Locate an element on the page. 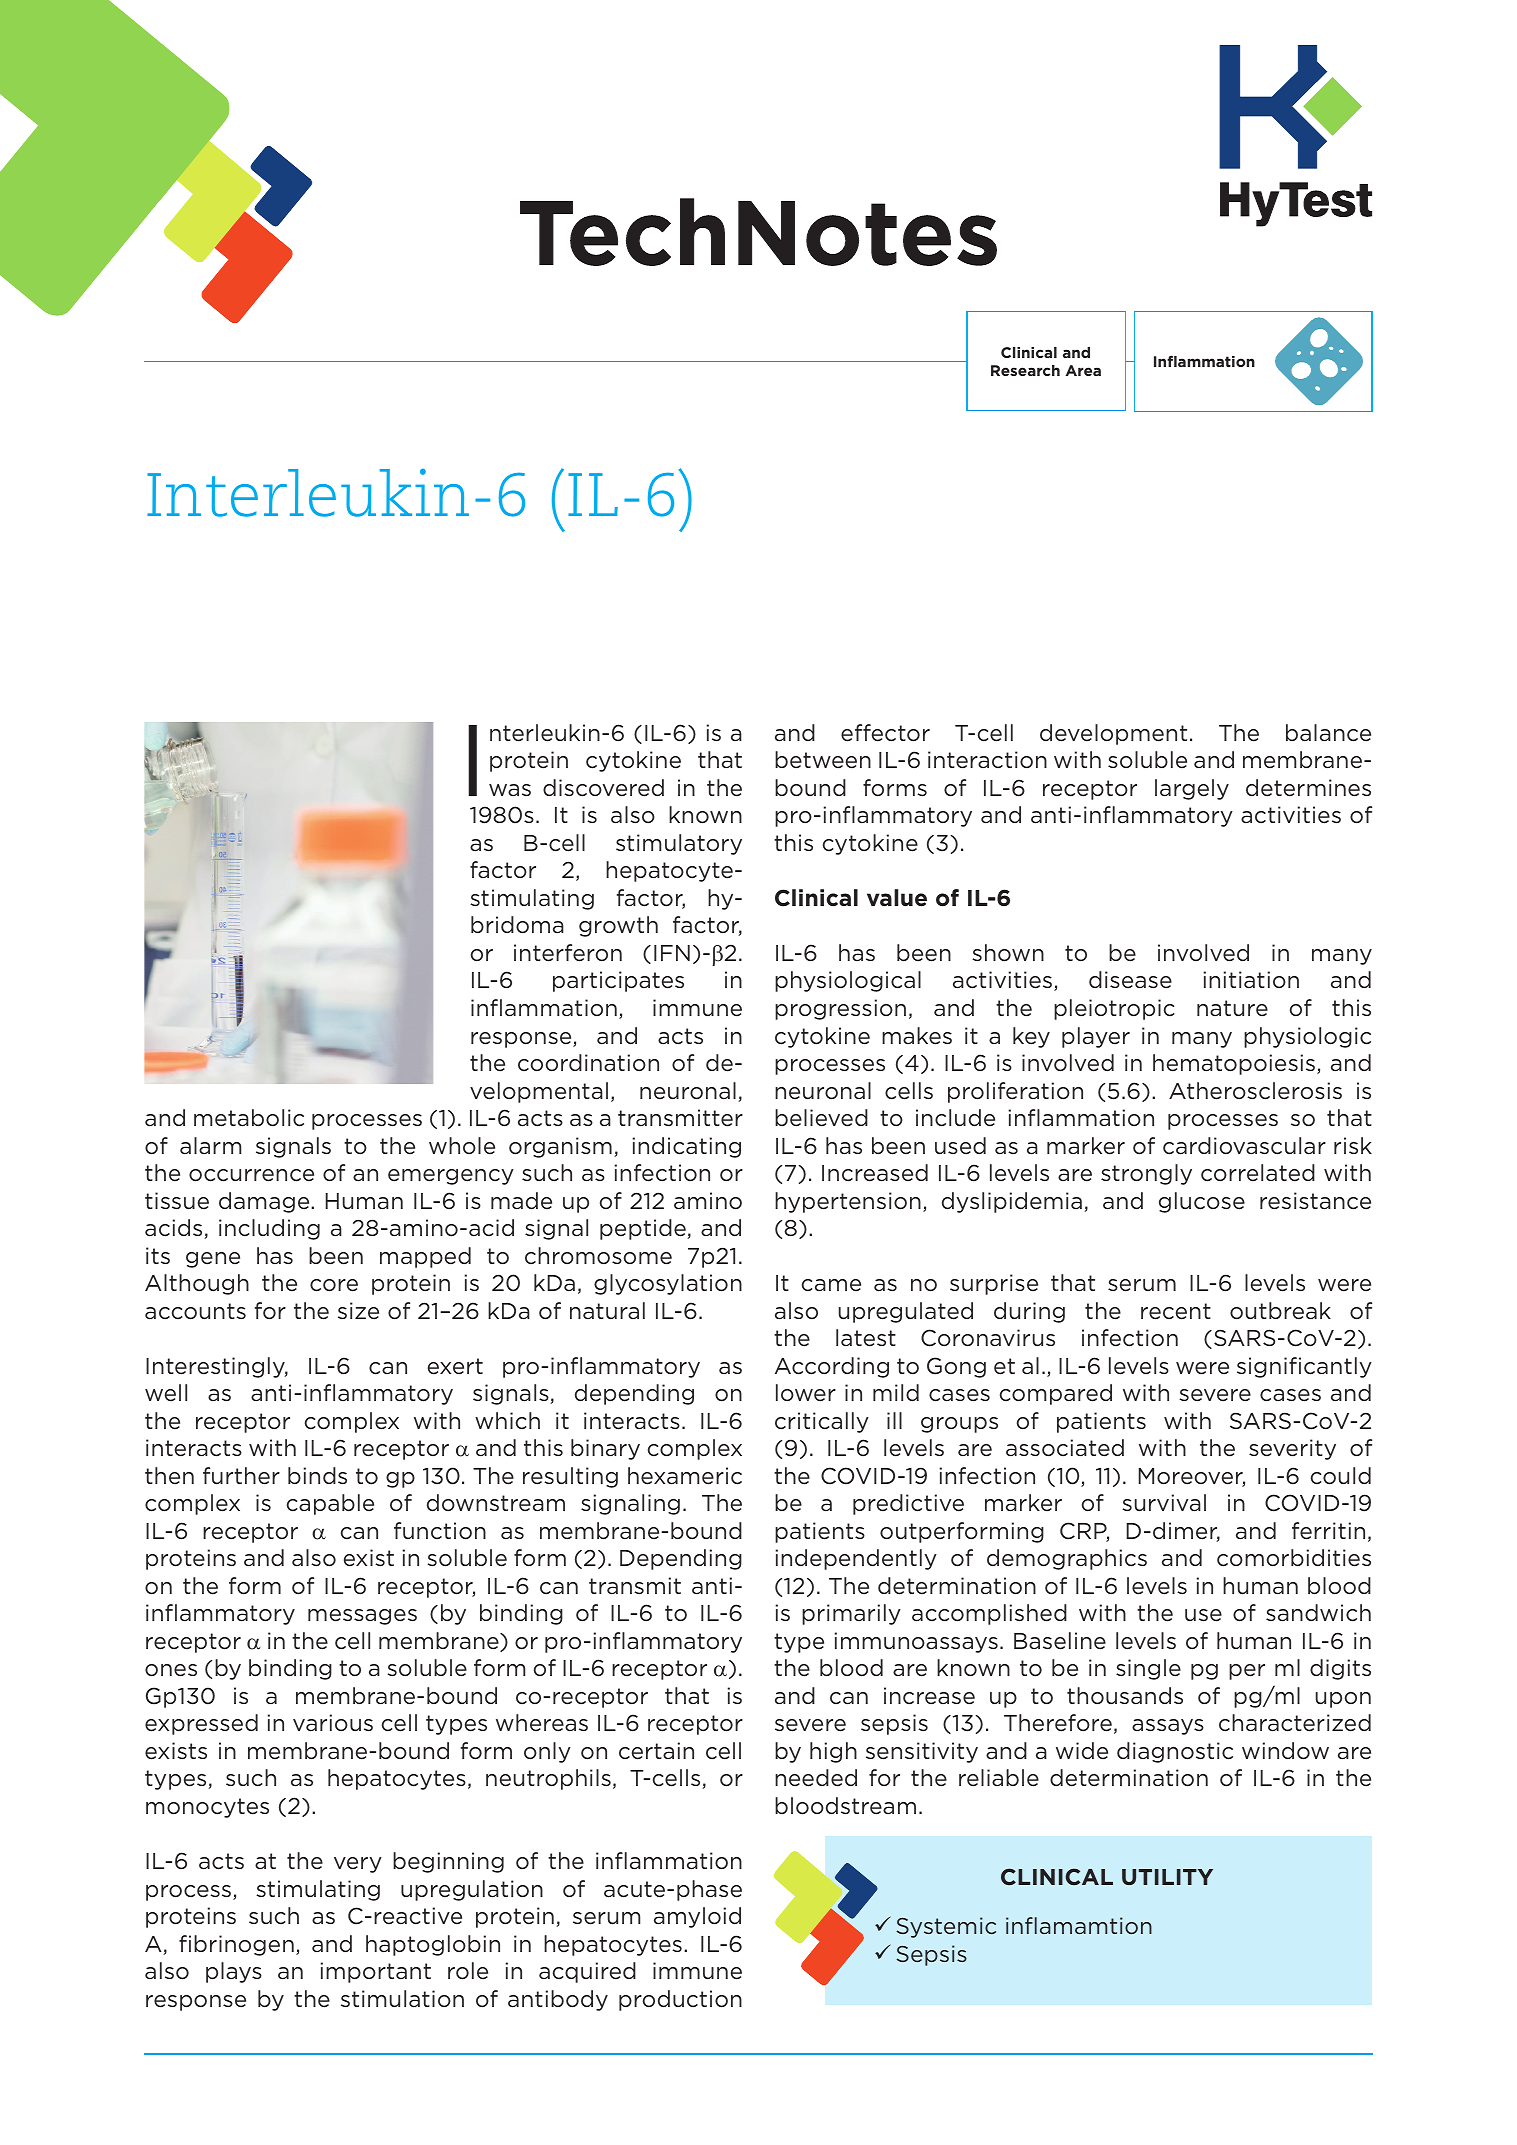 The width and height of the image is (1517, 2145). was is located at coordinates (510, 790).
